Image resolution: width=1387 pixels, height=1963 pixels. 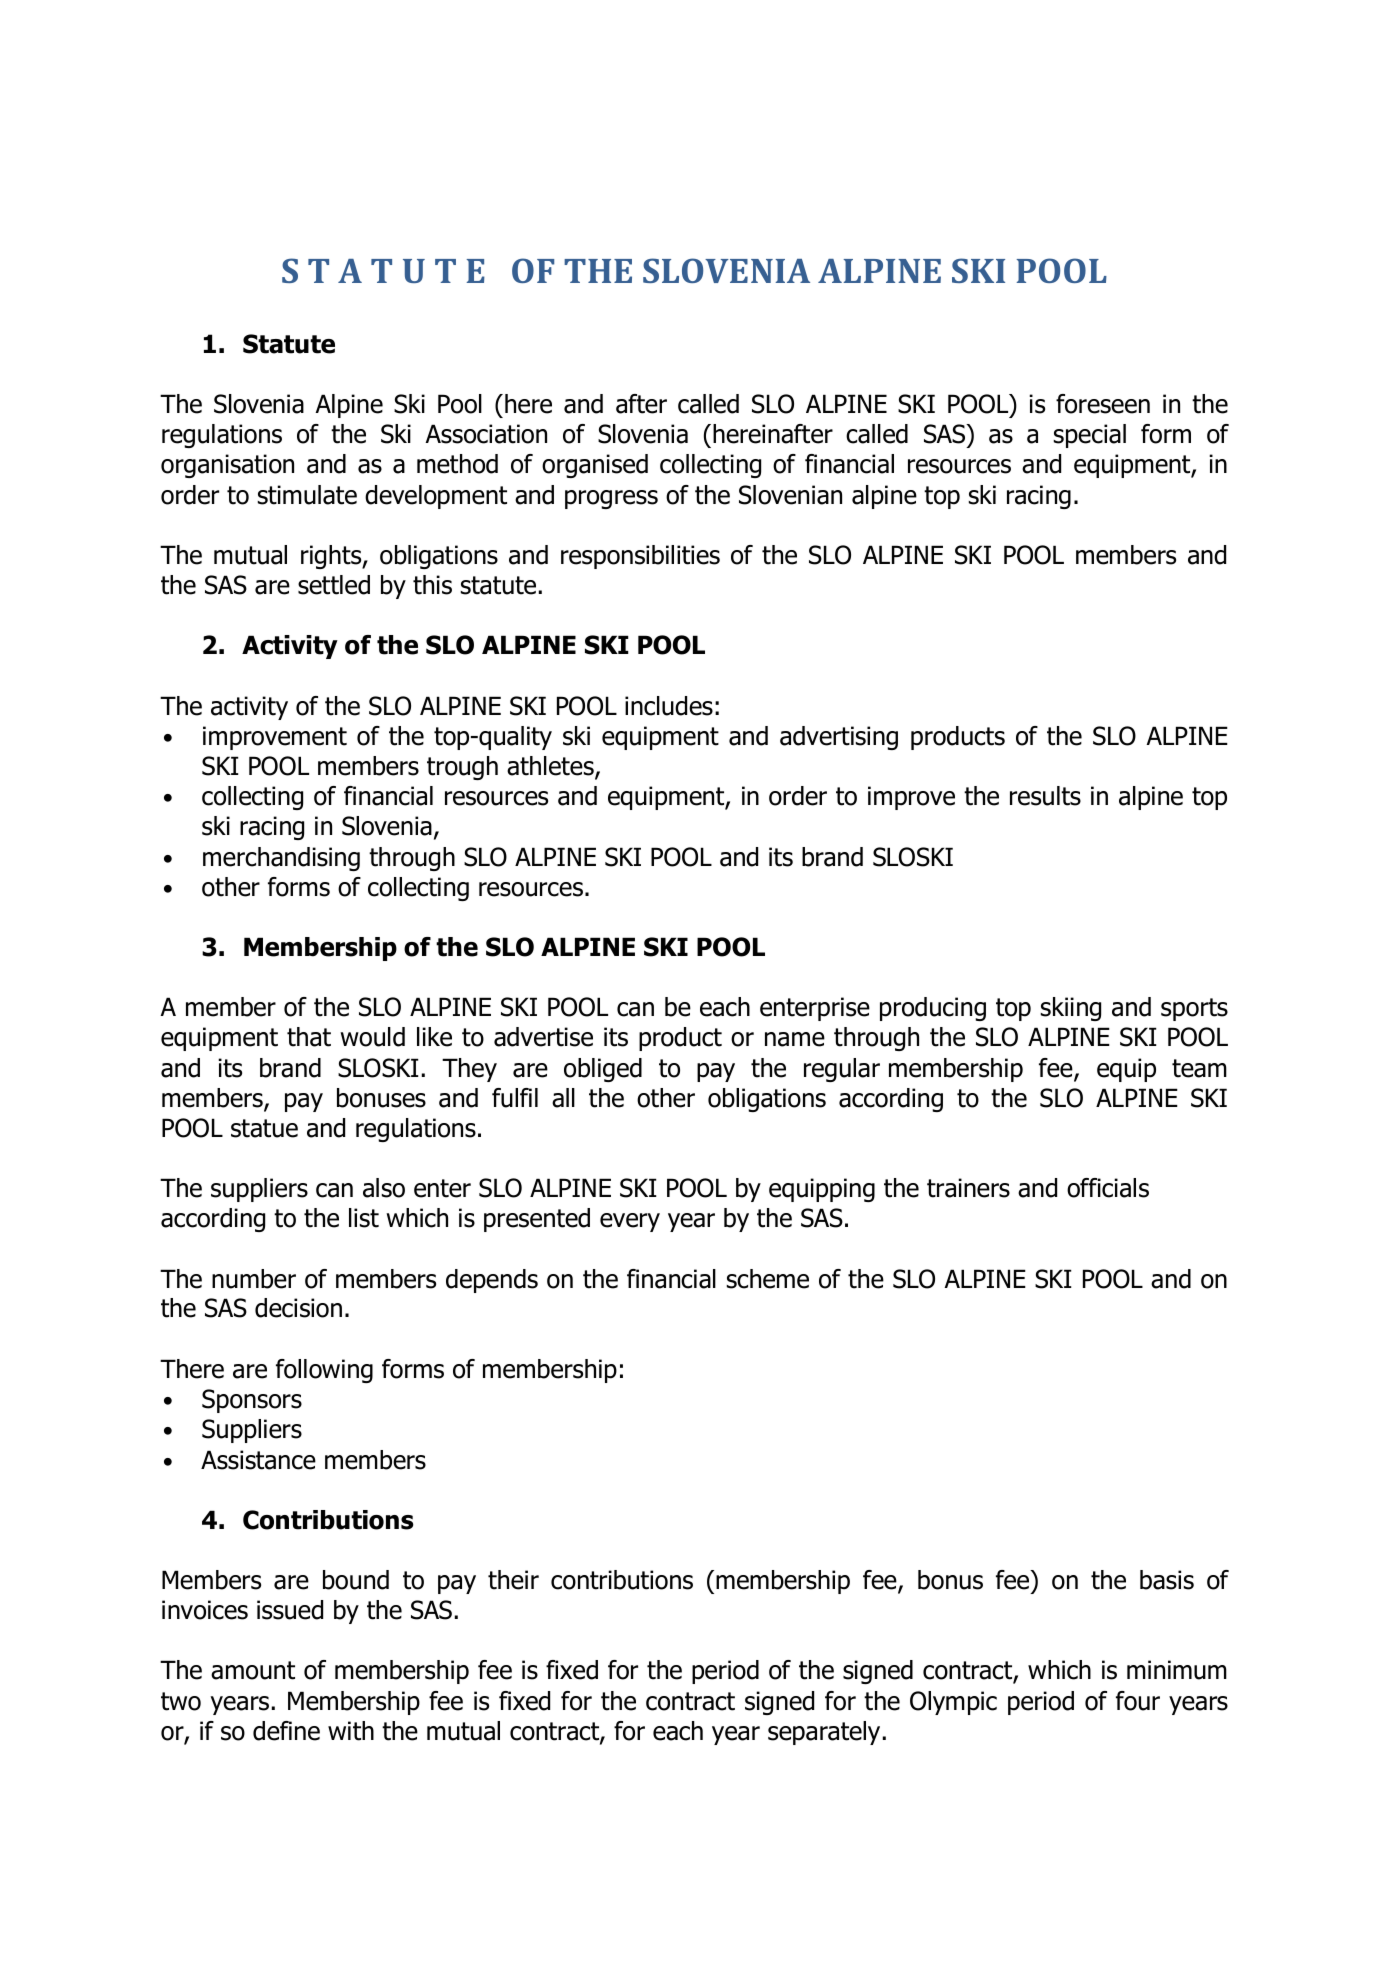 I want to click on special, so click(x=1090, y=436).
